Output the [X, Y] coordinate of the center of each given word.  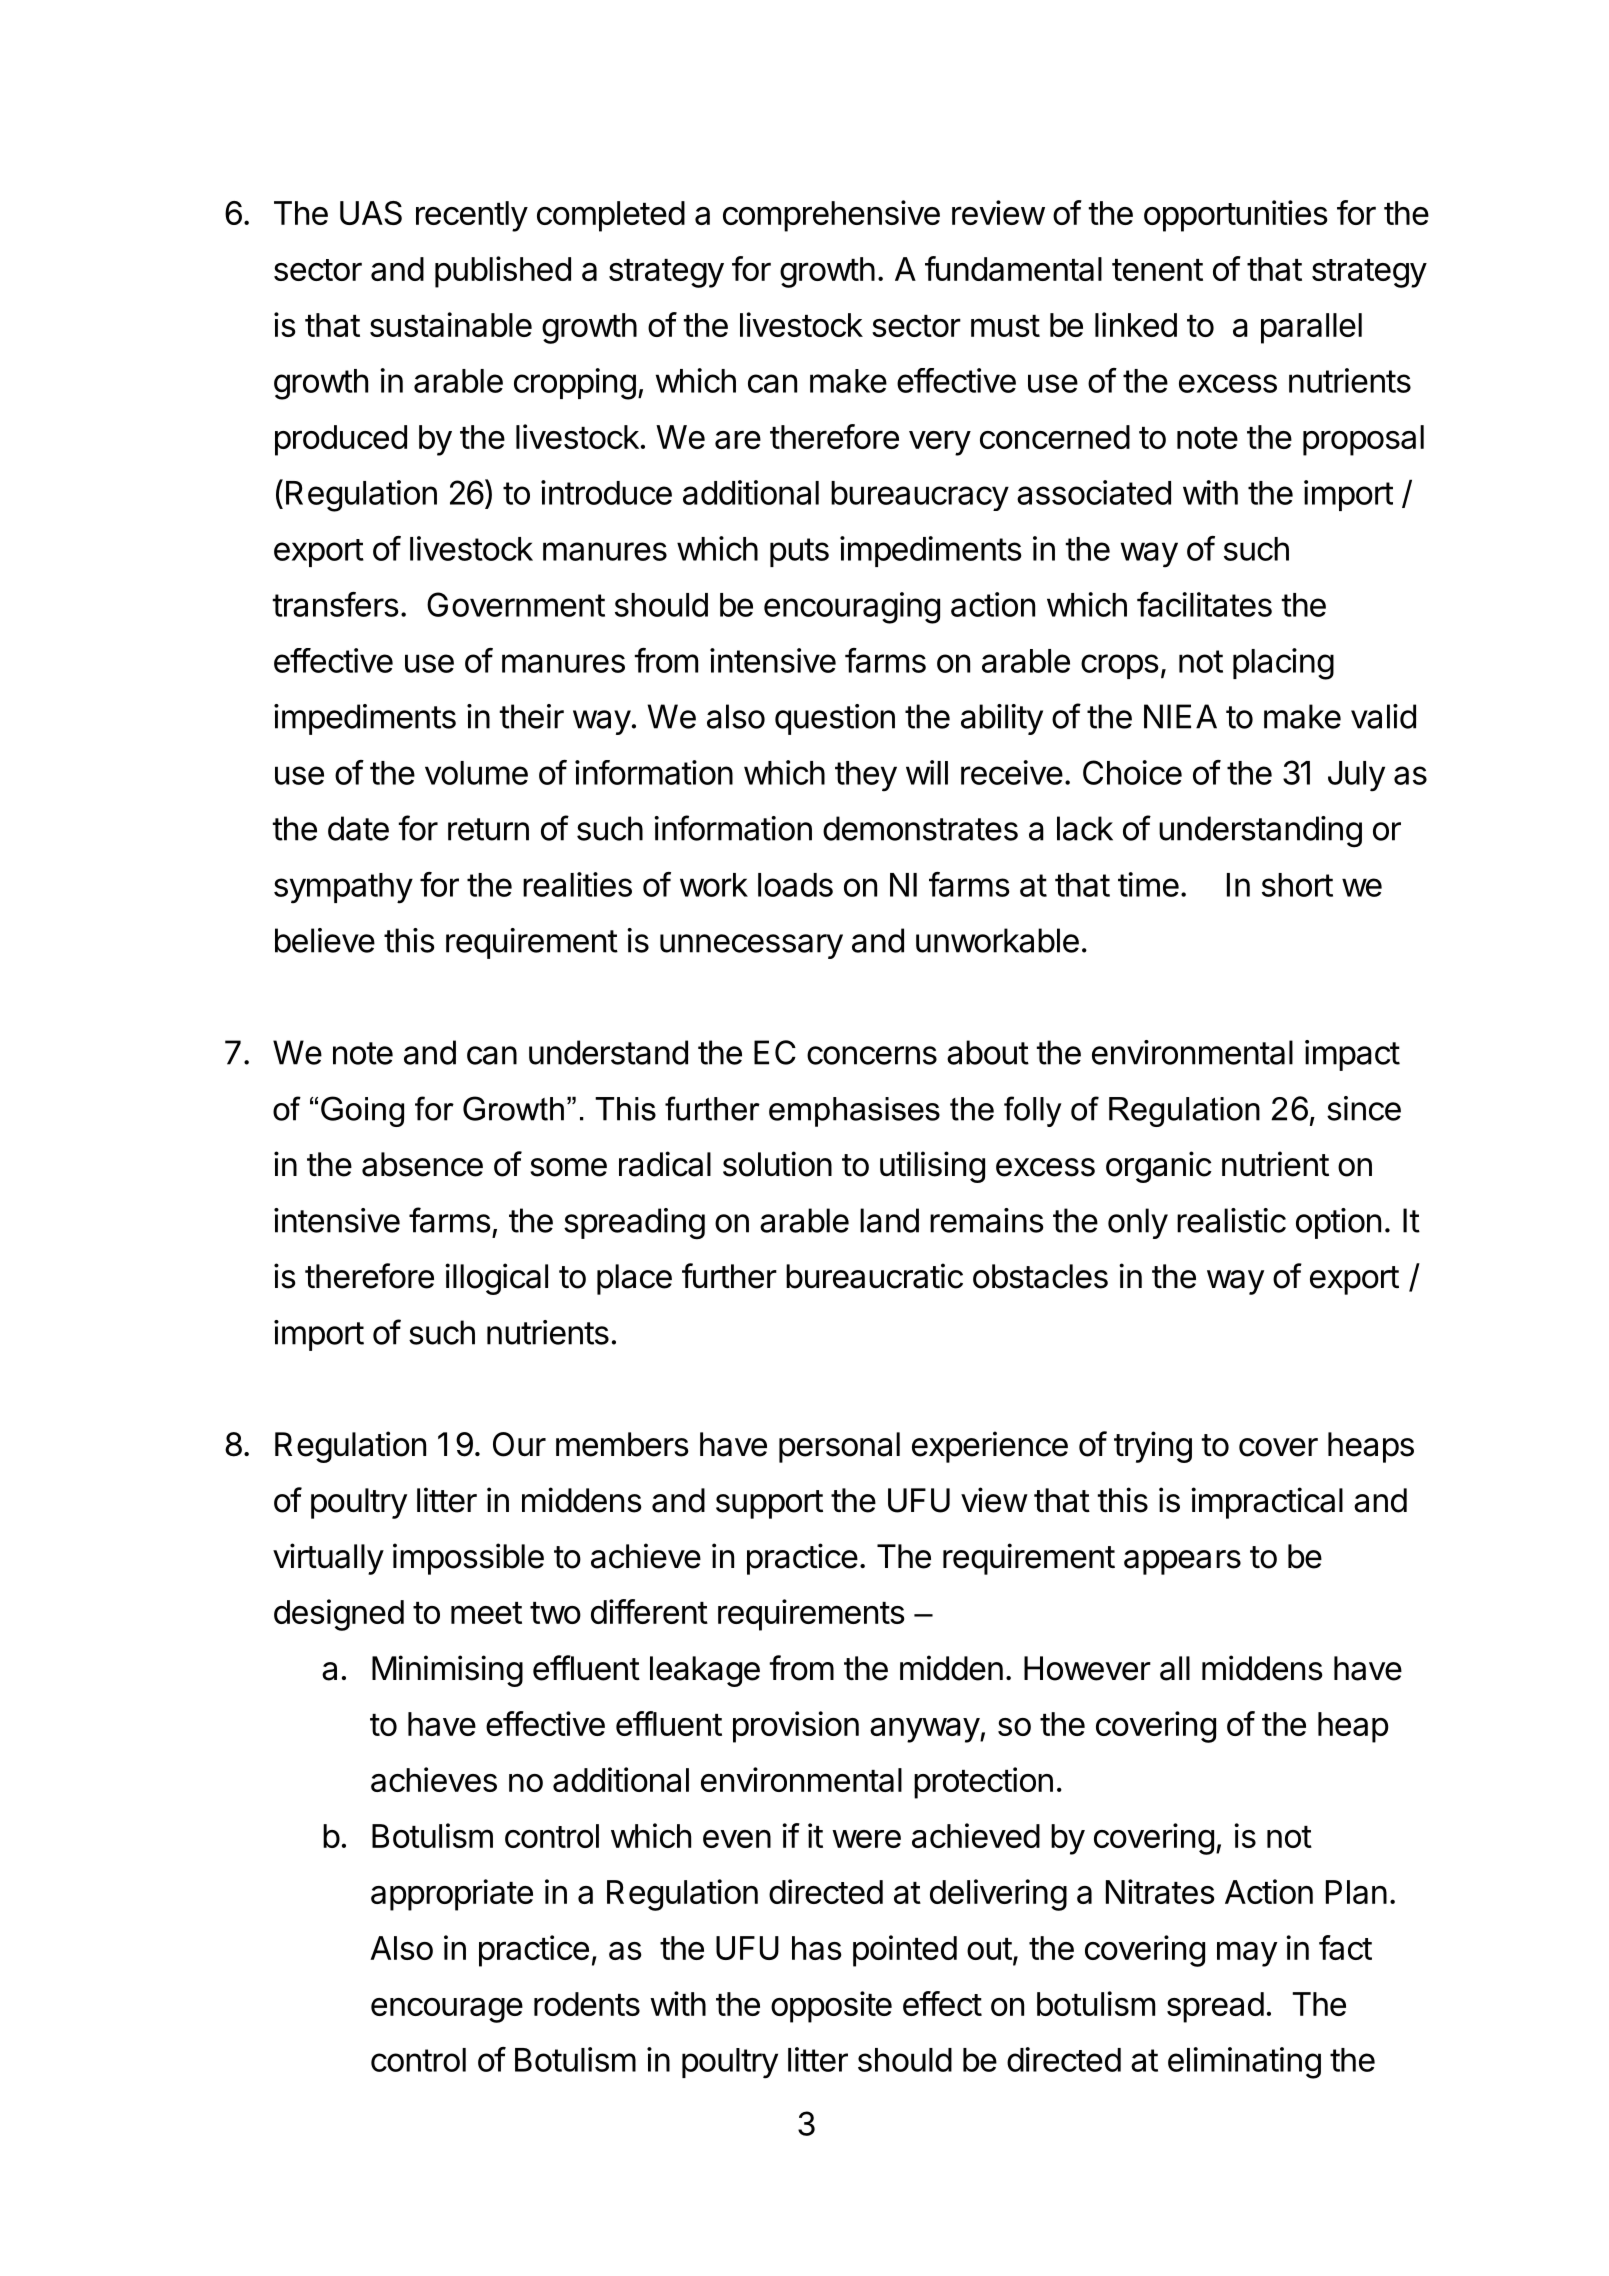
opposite [831, 2007]
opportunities [1236, 216]
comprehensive [831, 216]
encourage [447, 2010]
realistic [1231, 1220]
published [503, 272]
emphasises [854, 1112]
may [1247, 1954]
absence [422, 1164]
